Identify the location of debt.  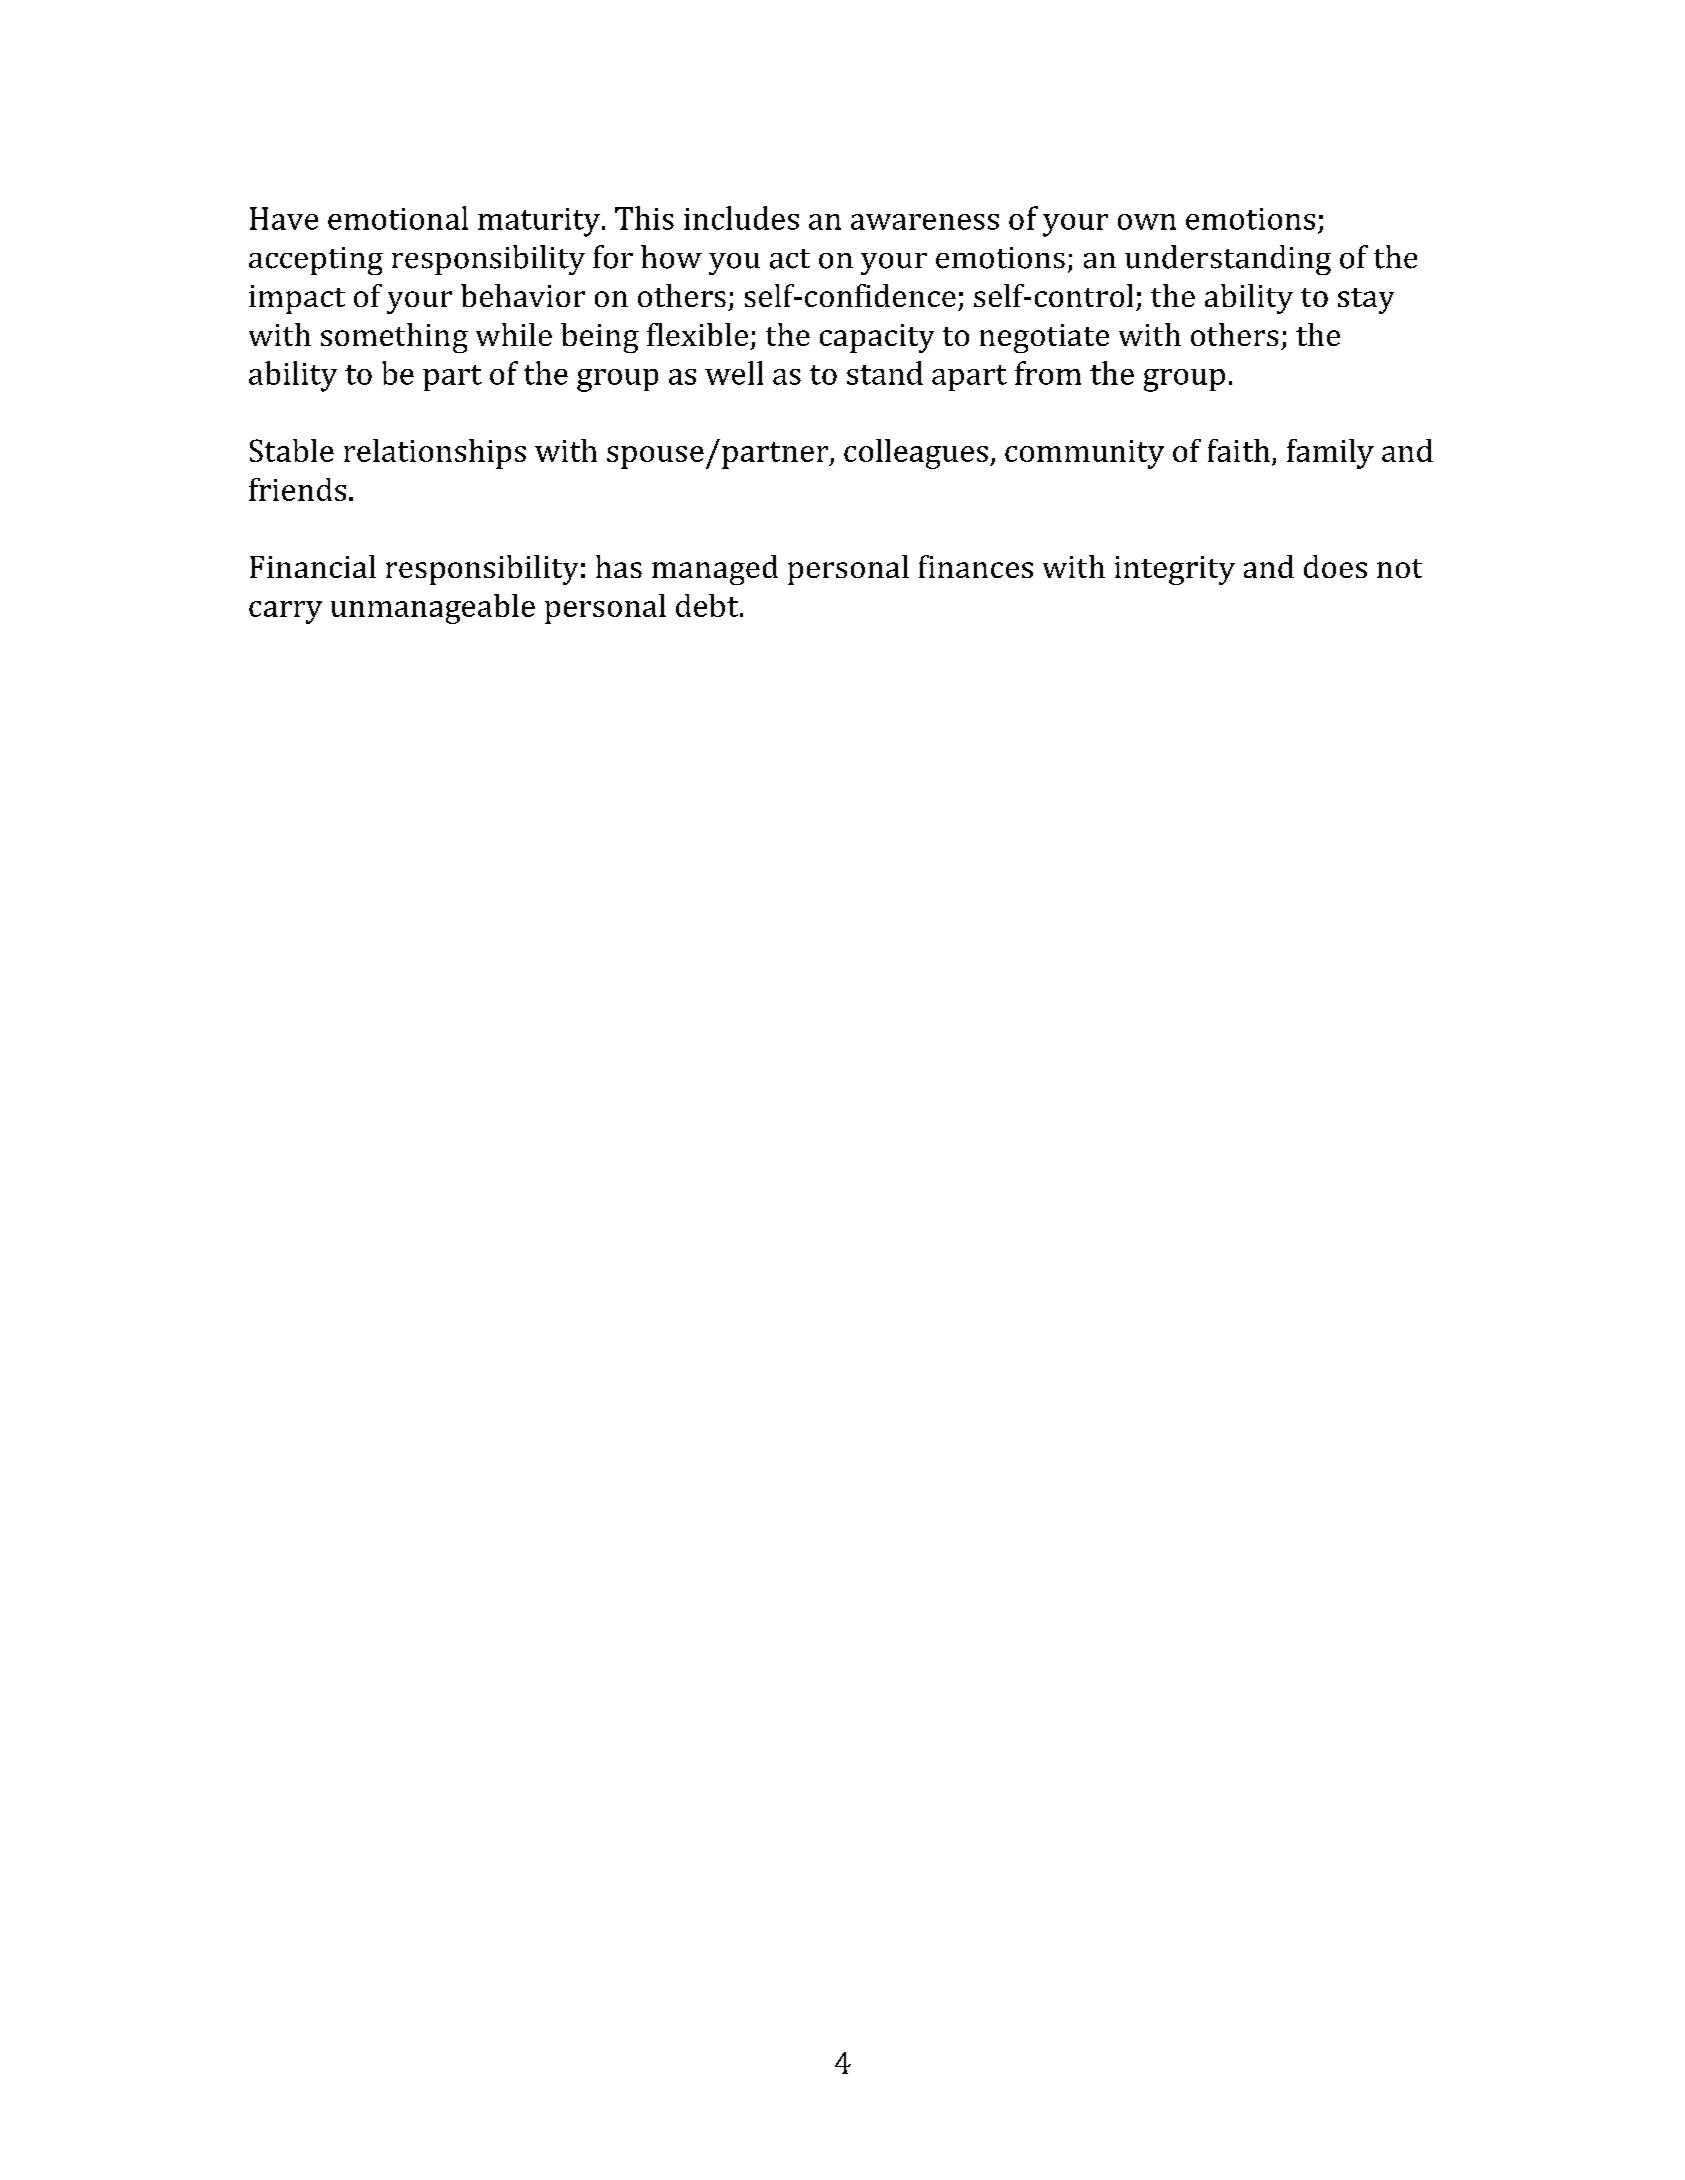
(708, 605).
